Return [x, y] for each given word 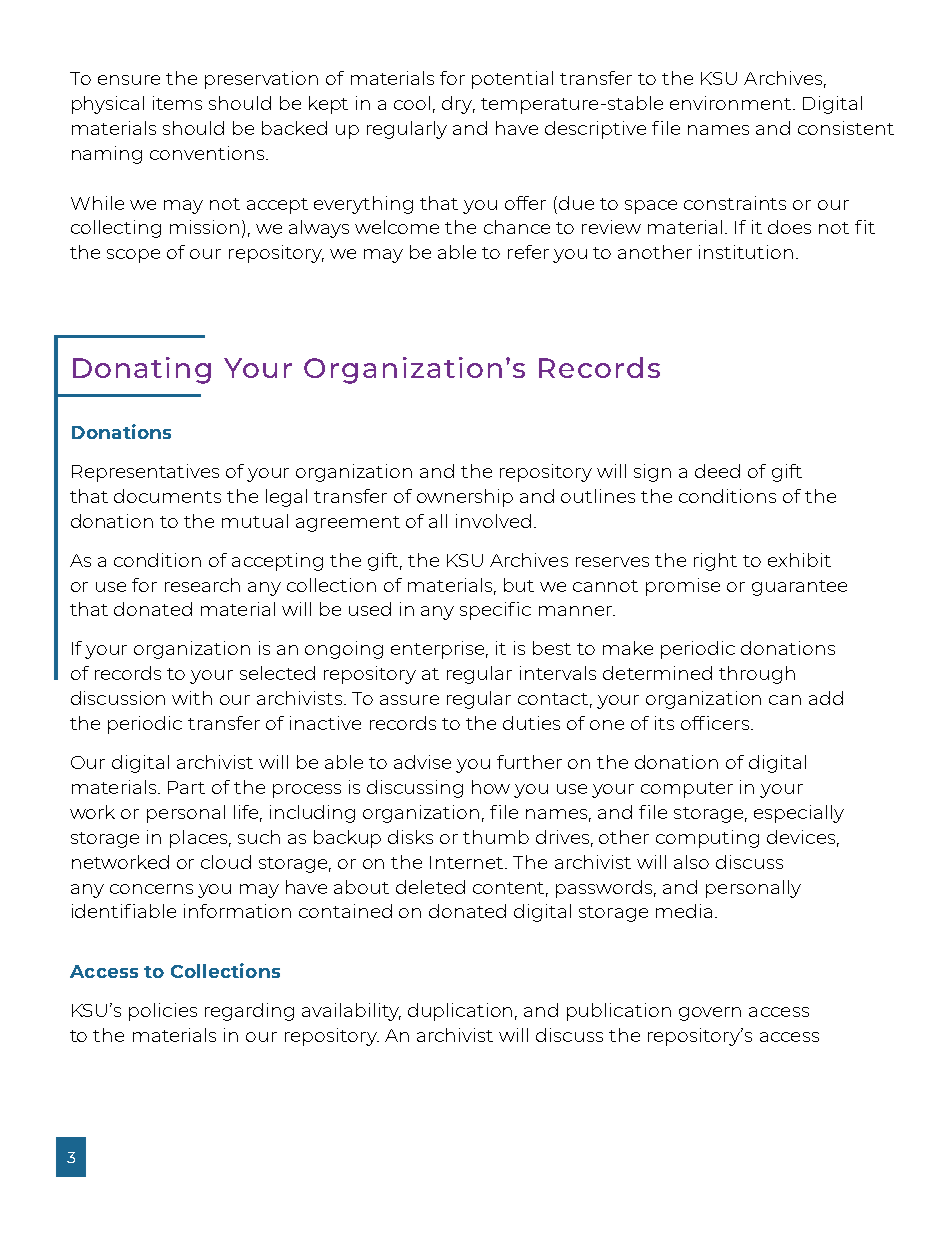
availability [351, 1012]
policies [163, 1012]
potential [512, 80]
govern [710, 1014]
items [177, 103]
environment [732, 103]
